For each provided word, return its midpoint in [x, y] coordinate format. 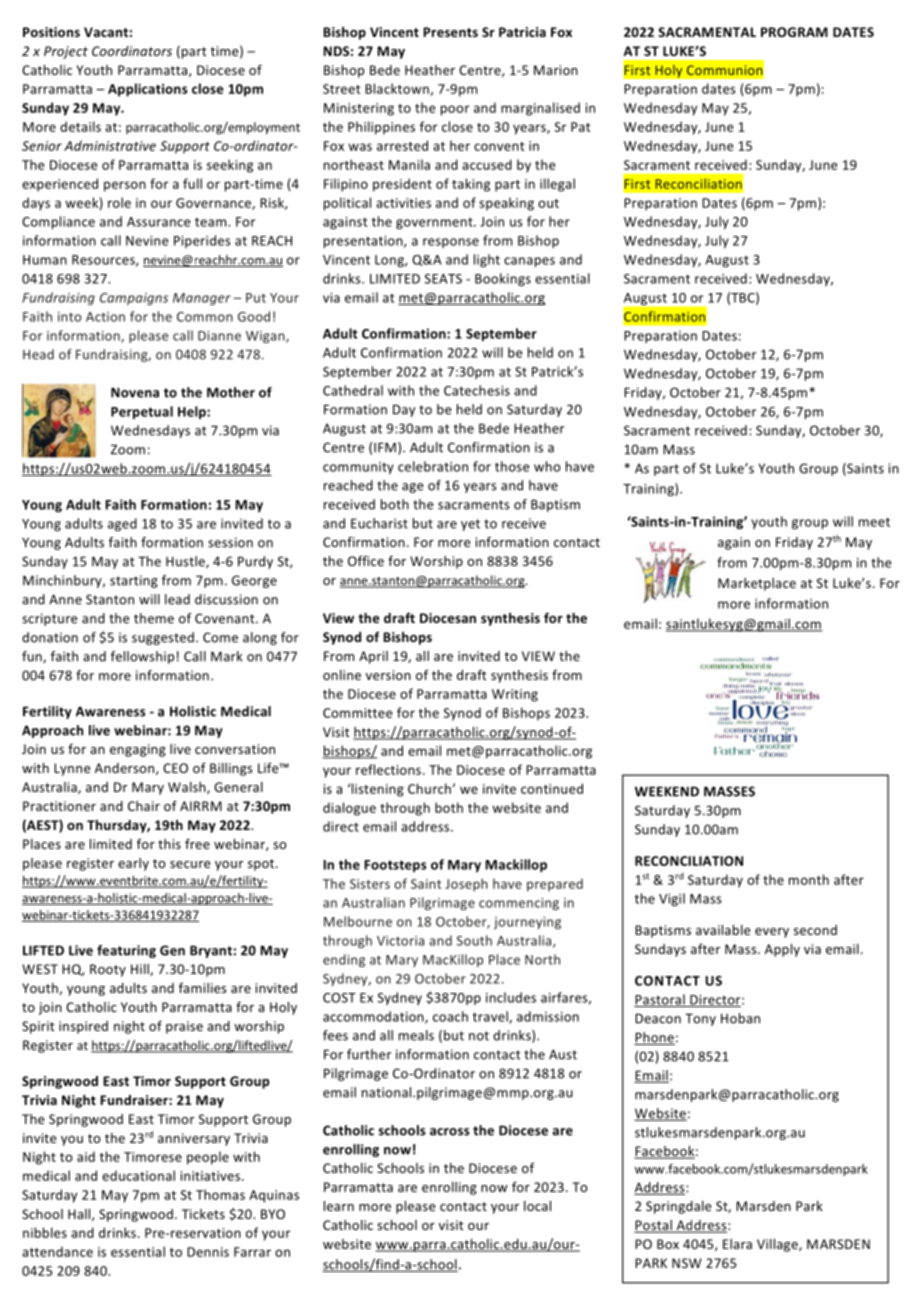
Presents [450, 32]
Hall [80, 1215]
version [388, 675]
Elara [737, 1244]
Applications [148, 90]
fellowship [142, 657]
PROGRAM [794, 32]
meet [874, 522]
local [537, 1206]
